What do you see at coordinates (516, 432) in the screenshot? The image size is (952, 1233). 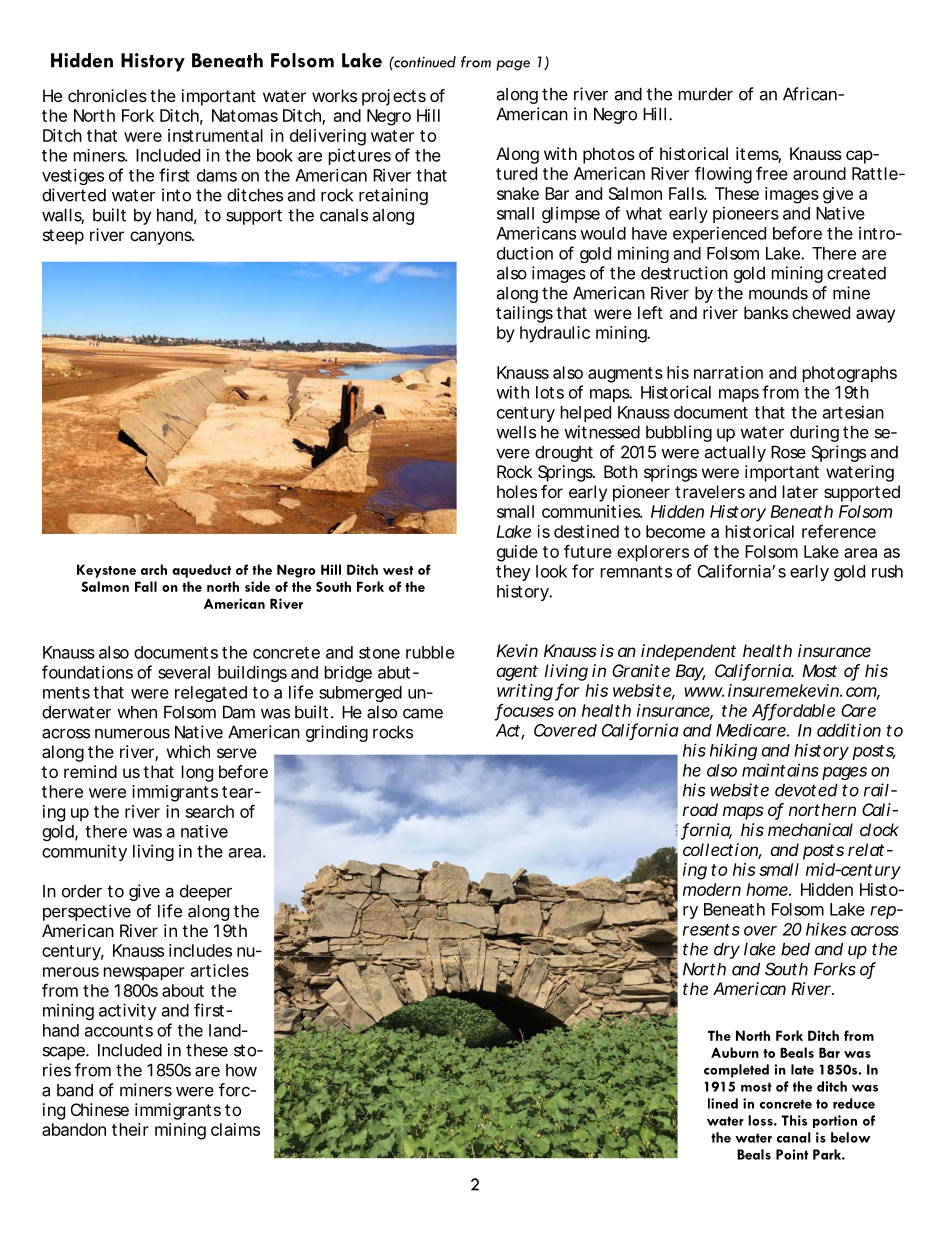 I see `wells` at bounding box center [516, 432].
